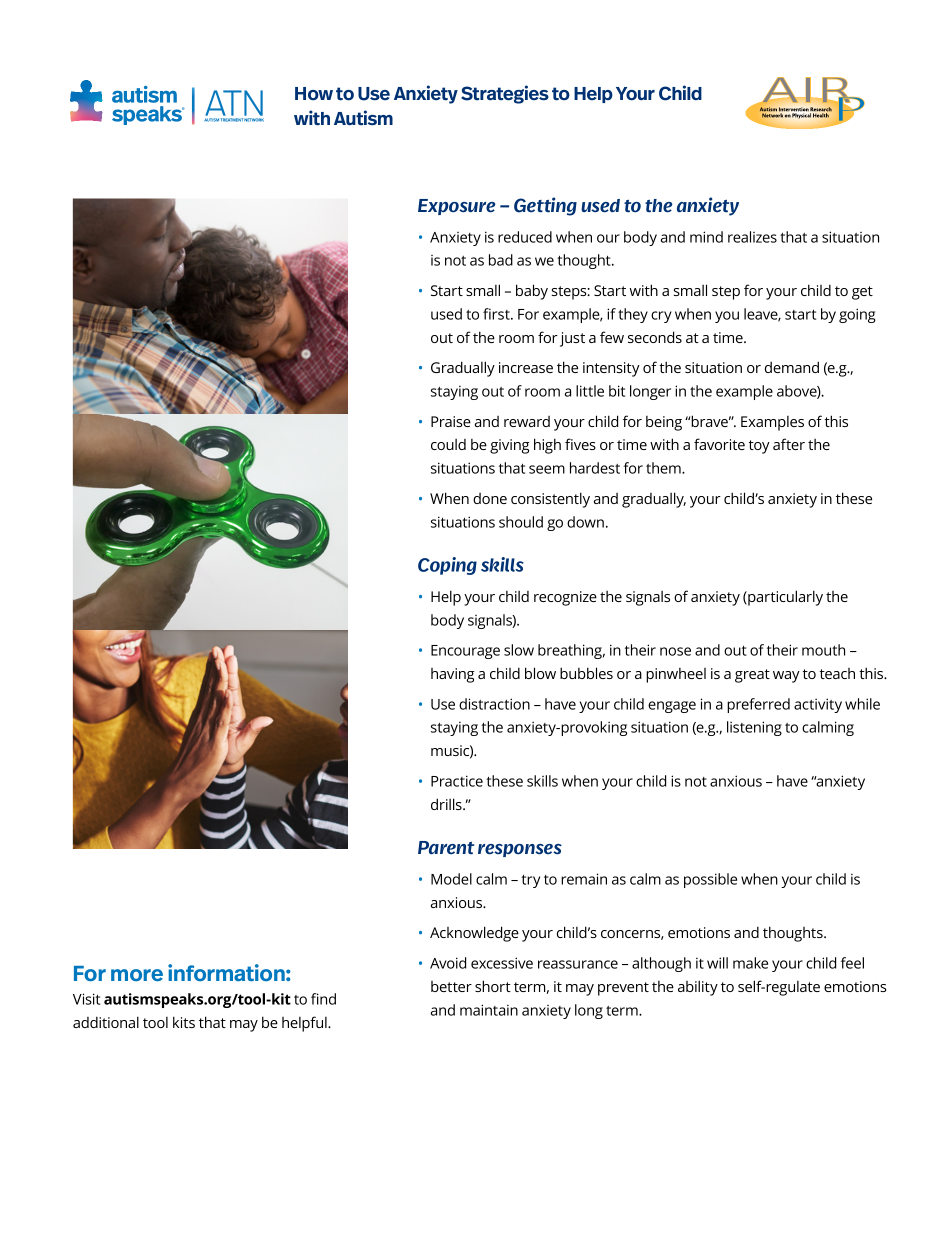 Image resolution: width=952 pixels, height=1233 pixels. I want to click on kits, so click(184, 1022).
